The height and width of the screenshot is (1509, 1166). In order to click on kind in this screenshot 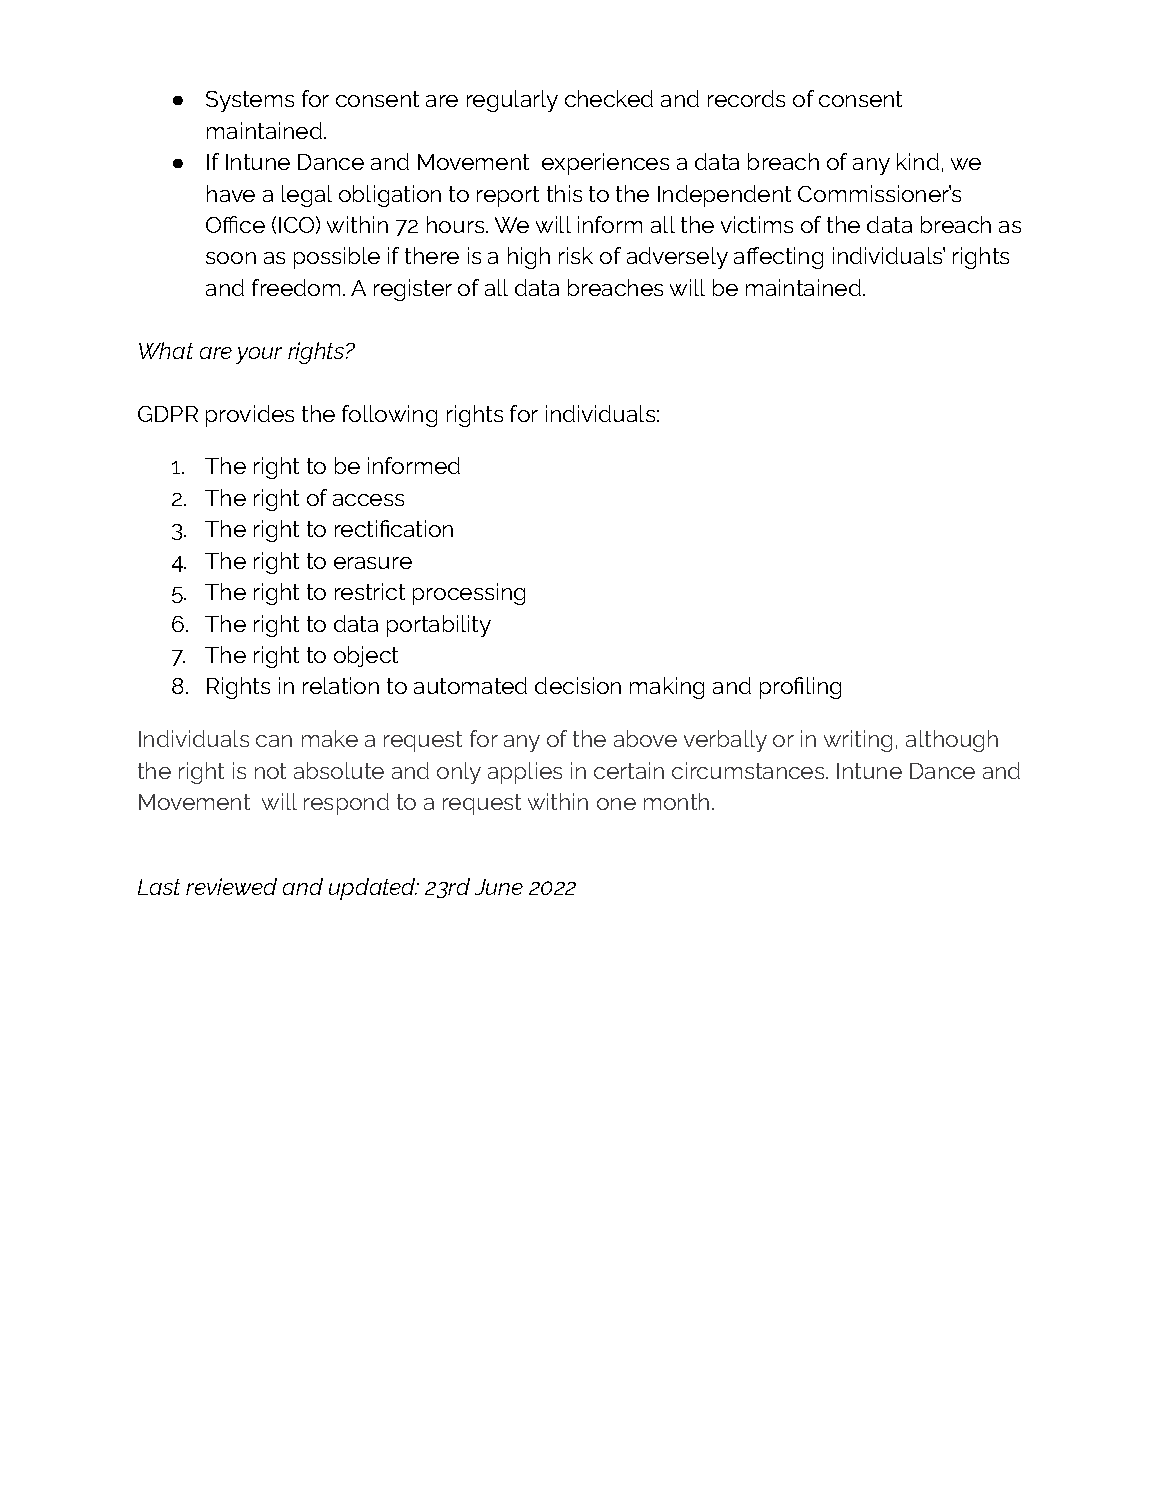, I will do `click(918, 161)`.
